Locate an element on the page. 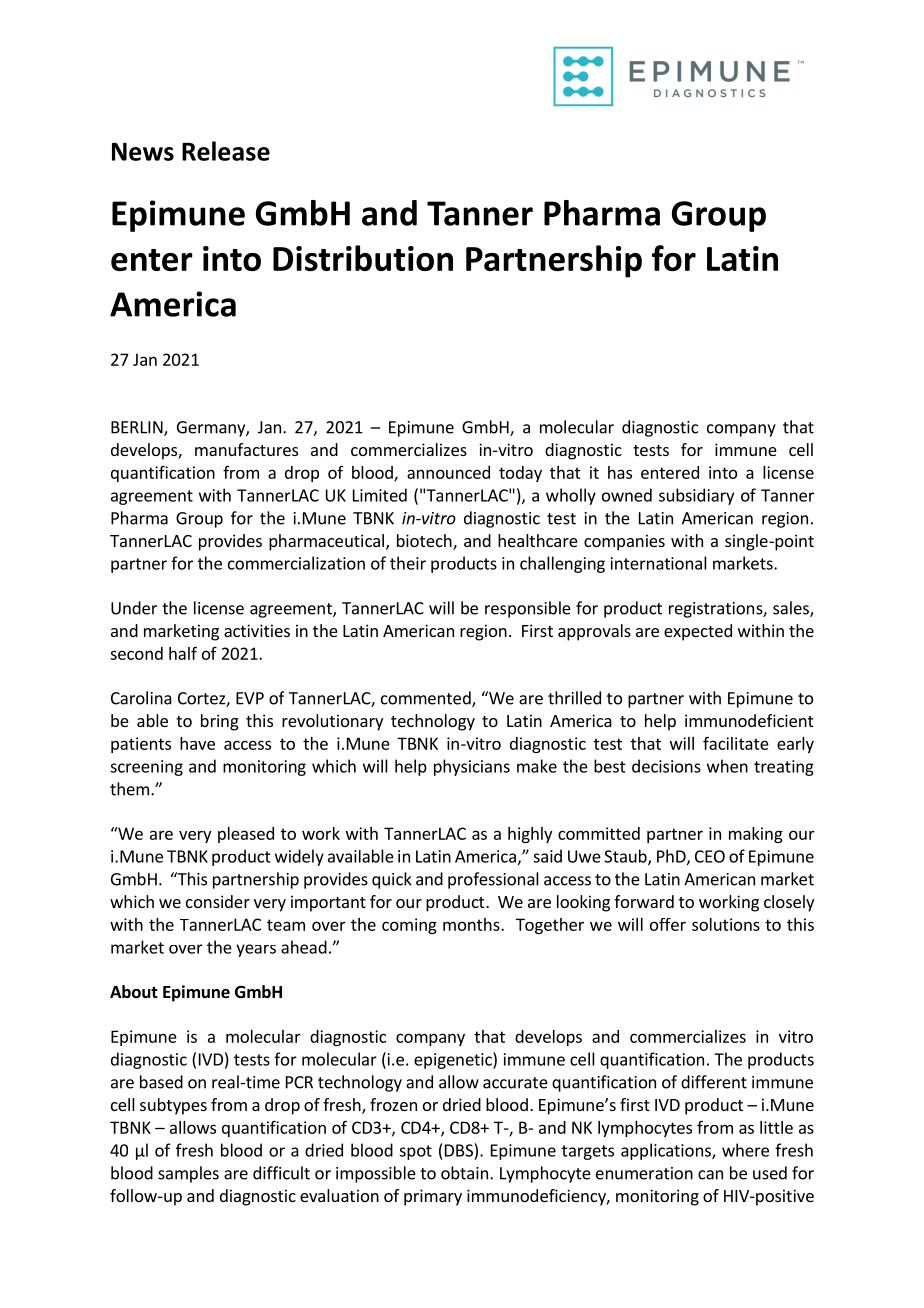  samples is located at coordinates (188, 1174).
